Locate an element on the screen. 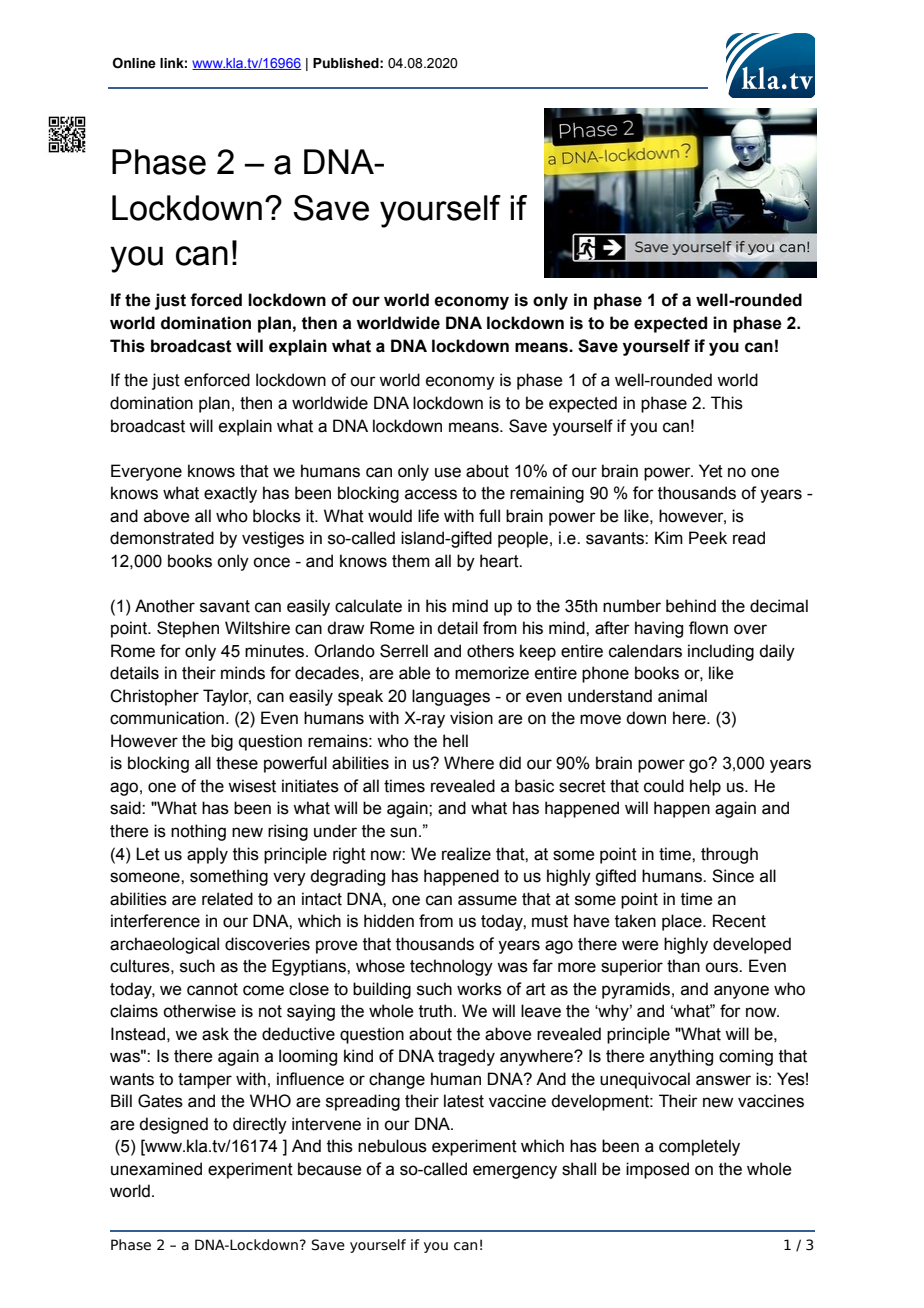  remaining is located at coordinates (547, 494).
